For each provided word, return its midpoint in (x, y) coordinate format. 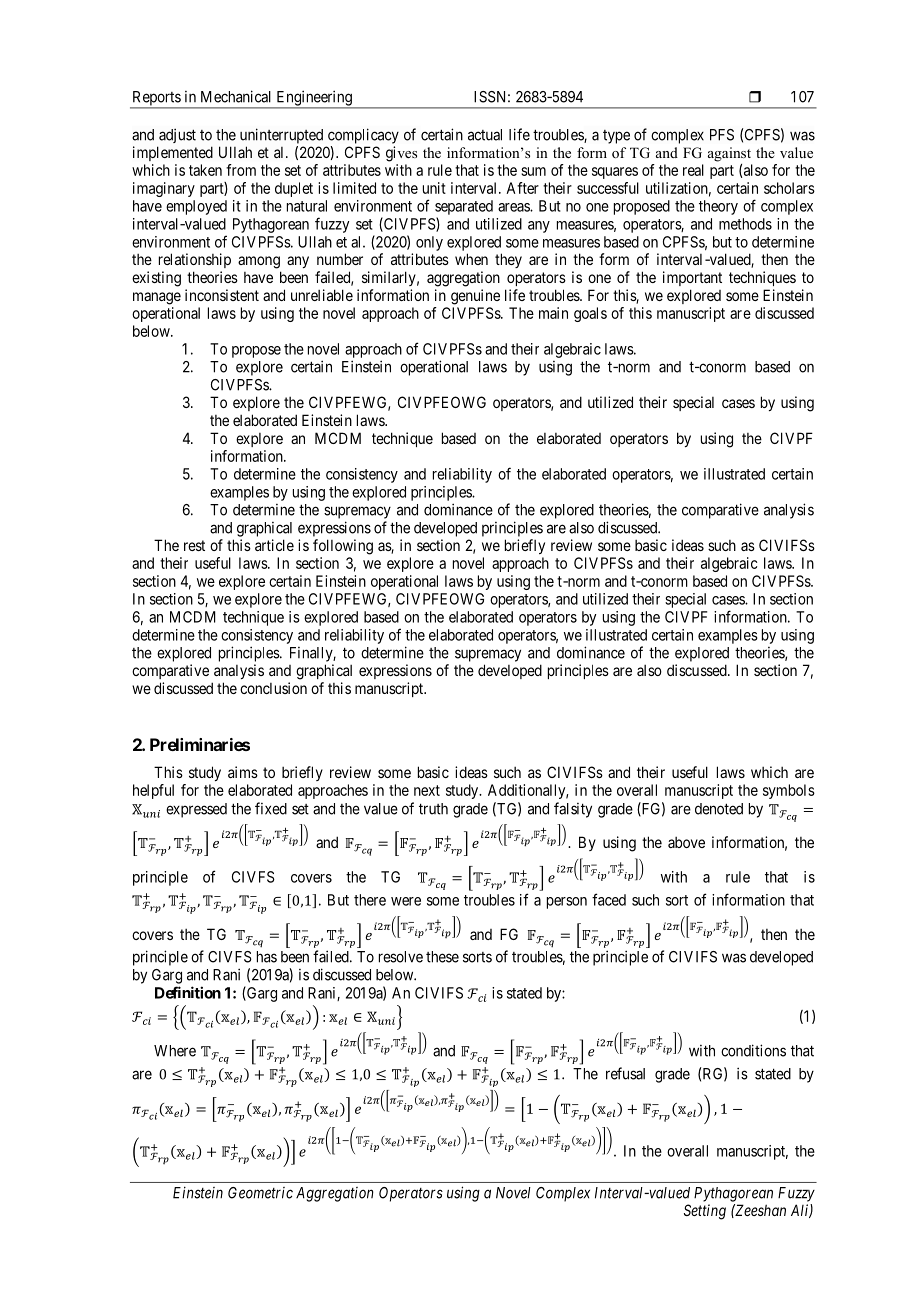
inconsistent (222, 295)
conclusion (273, 688)
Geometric (260, 1193)
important (692, 278)
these (442, 957)
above (686, 842)
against (729, 154)
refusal (625, 1073)
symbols (789, 791)
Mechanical (236, 96)
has (267, 957)
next (427, 790)
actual (485, 135)
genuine (475, 297)
